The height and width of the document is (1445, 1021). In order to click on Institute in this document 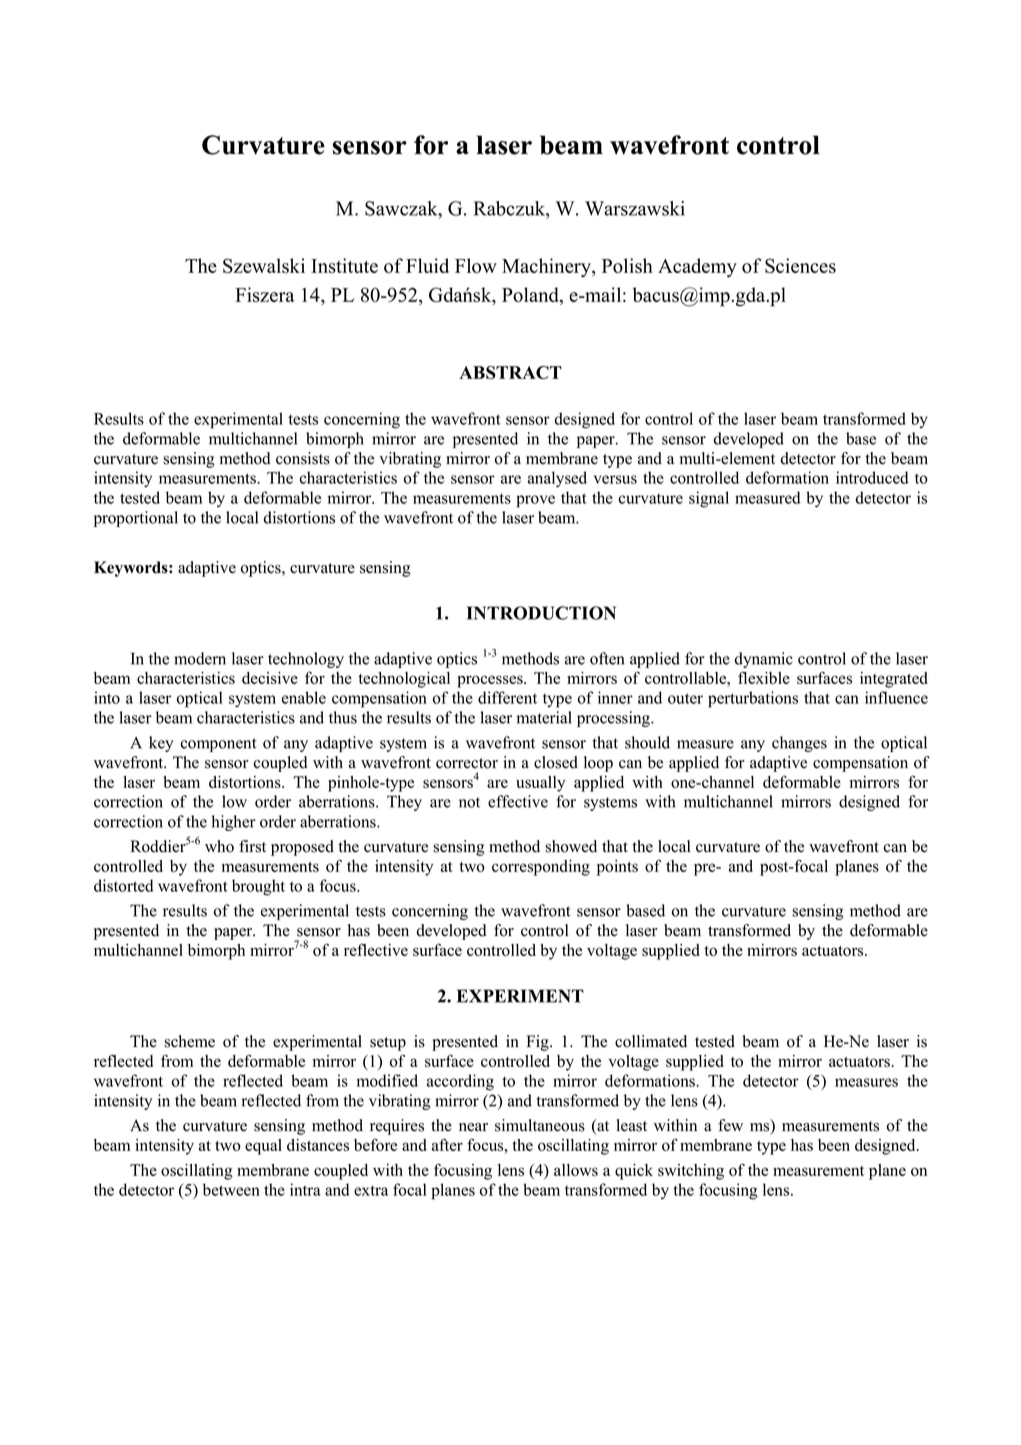, I will do `click(344, 265)`.
